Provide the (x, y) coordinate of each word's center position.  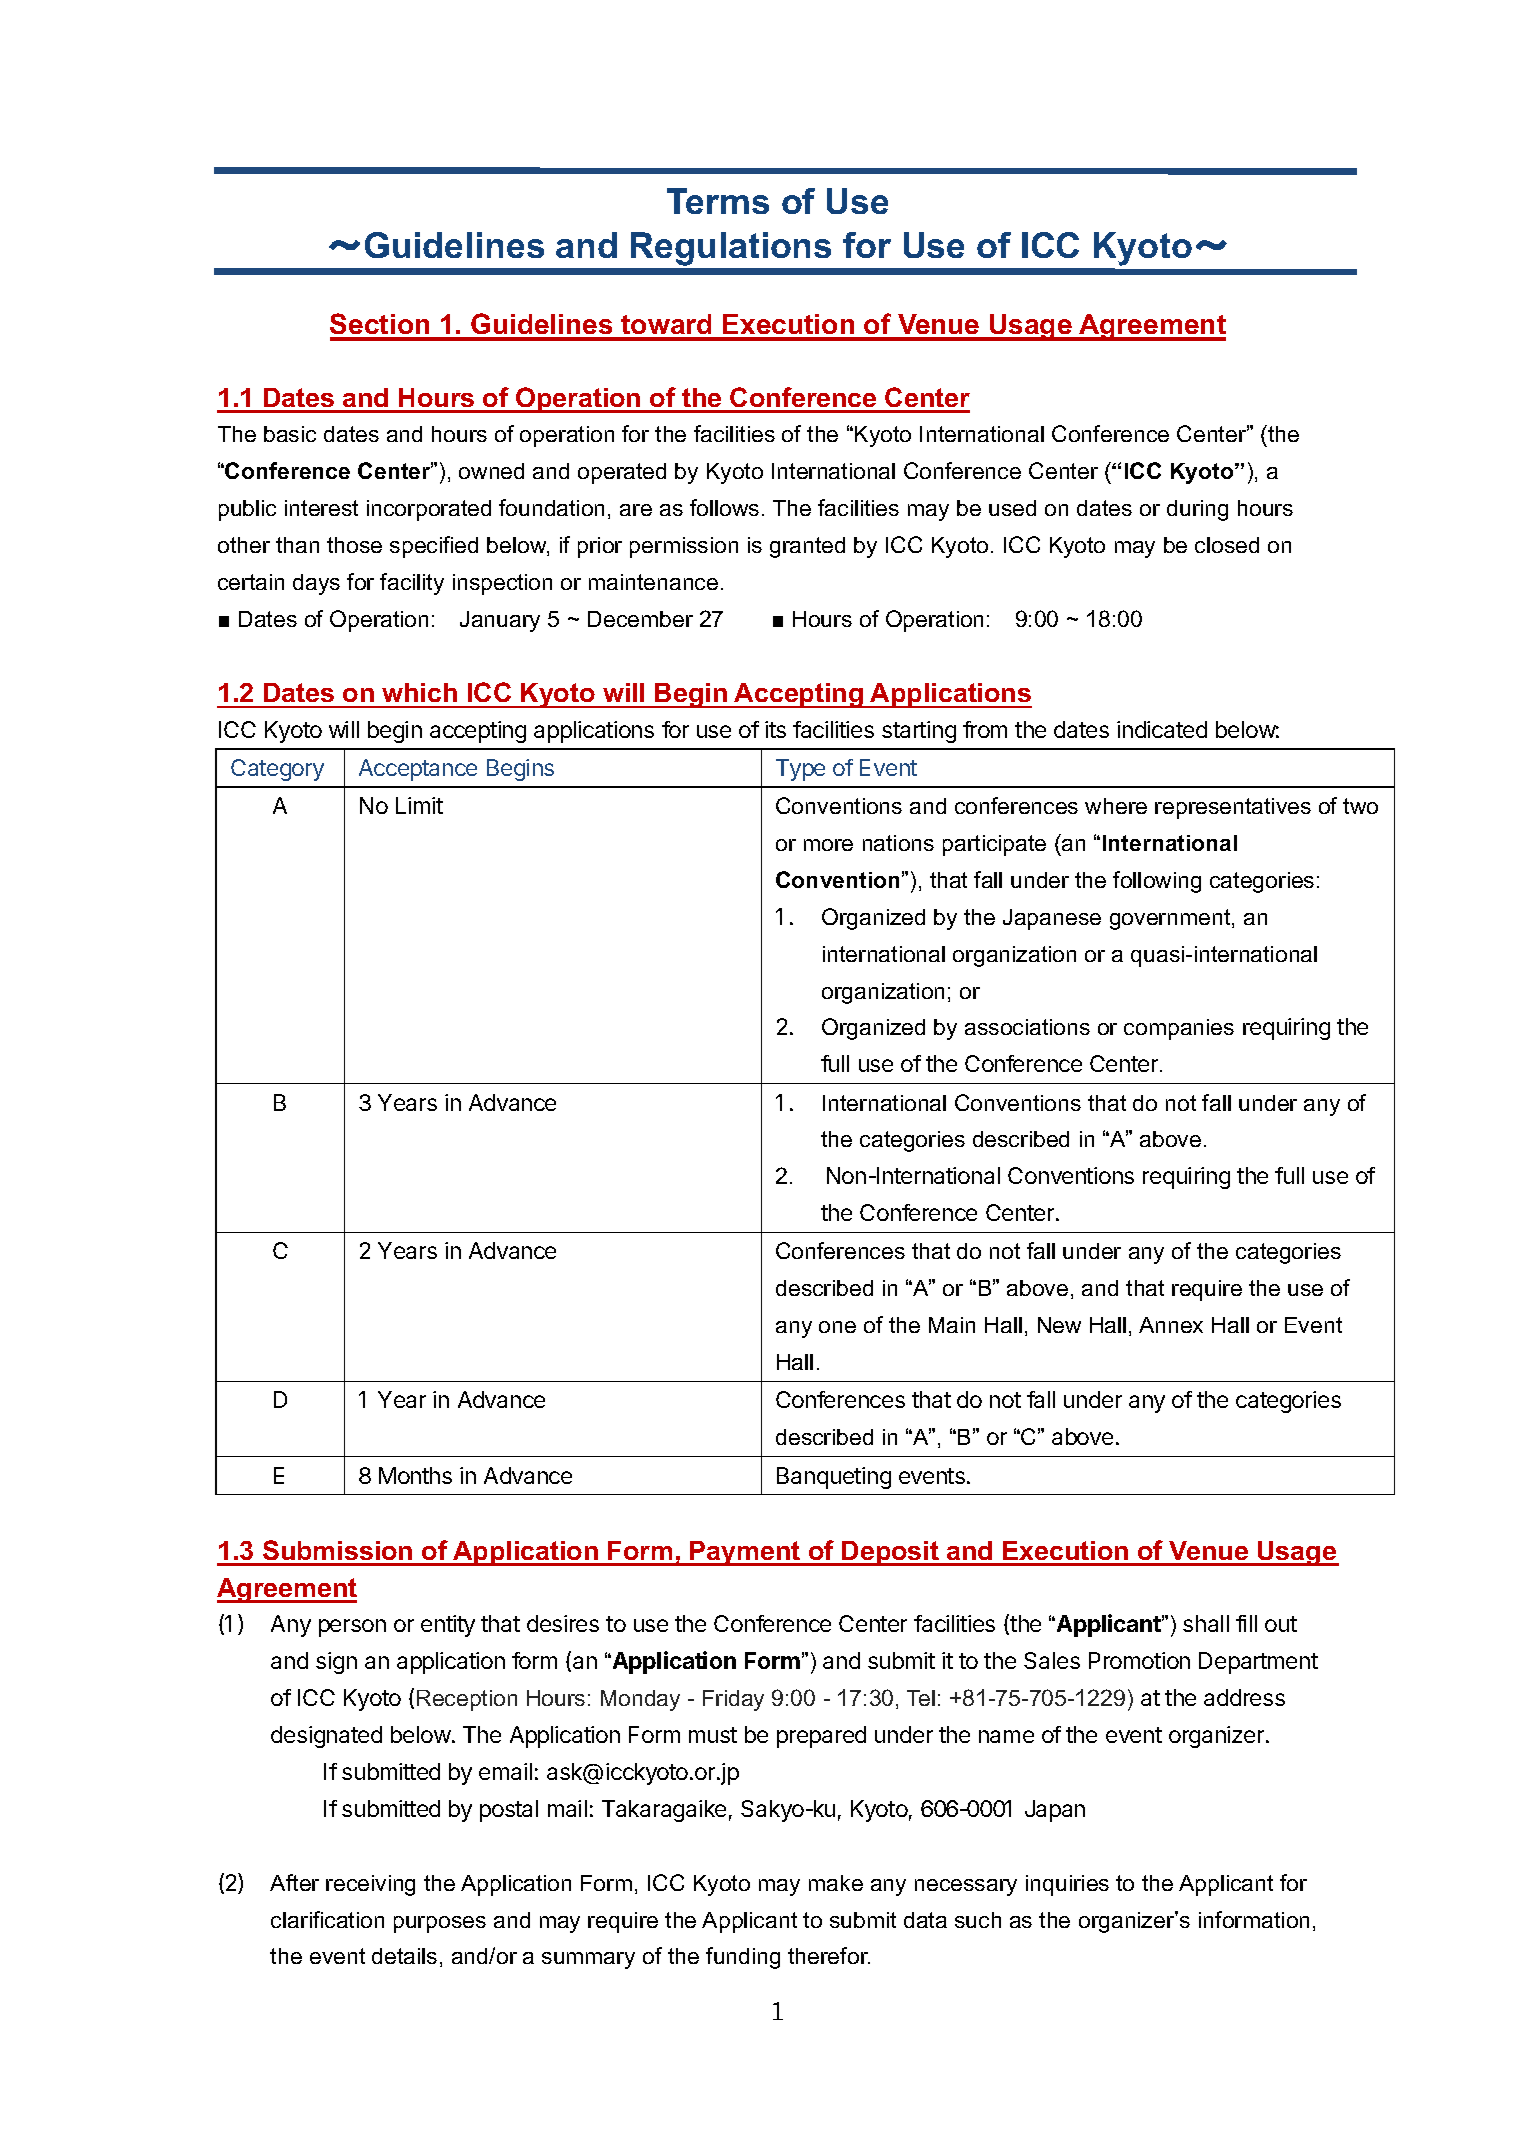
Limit (419, 805)
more (828, 845)
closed (1227, 545)
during (1197, 510)
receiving (370, 1885)
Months (415, 1475)
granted (807, 547)
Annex (1171, 1325)
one (837, 1327)
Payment (745, 1553)
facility (412, 584)
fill (1246, 1623)
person (352, 1628)
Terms (718, 201)
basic (290, 434)
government (1171, 919)
